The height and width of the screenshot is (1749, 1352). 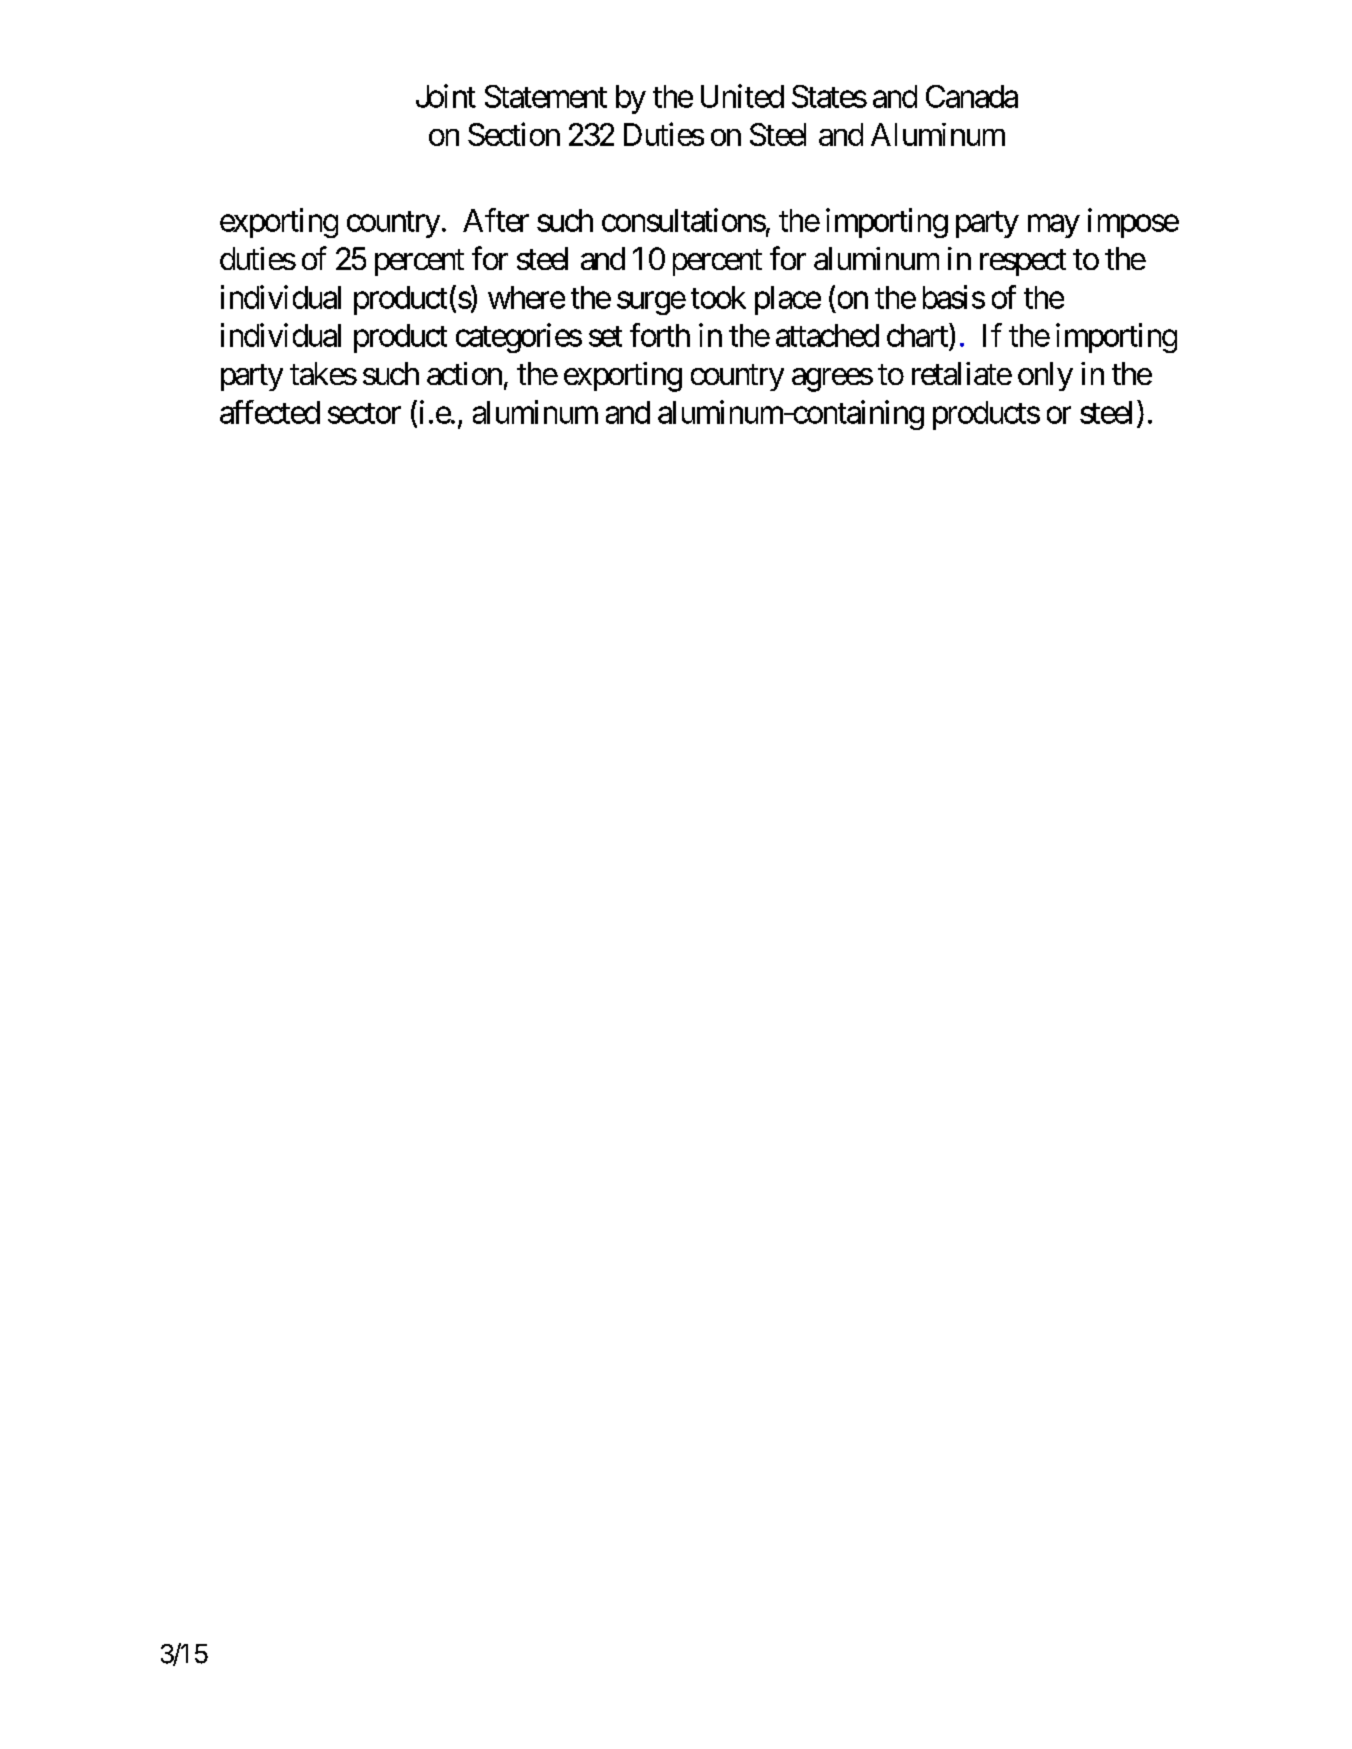 I want to click on affected, so click(x=270, y=412).
